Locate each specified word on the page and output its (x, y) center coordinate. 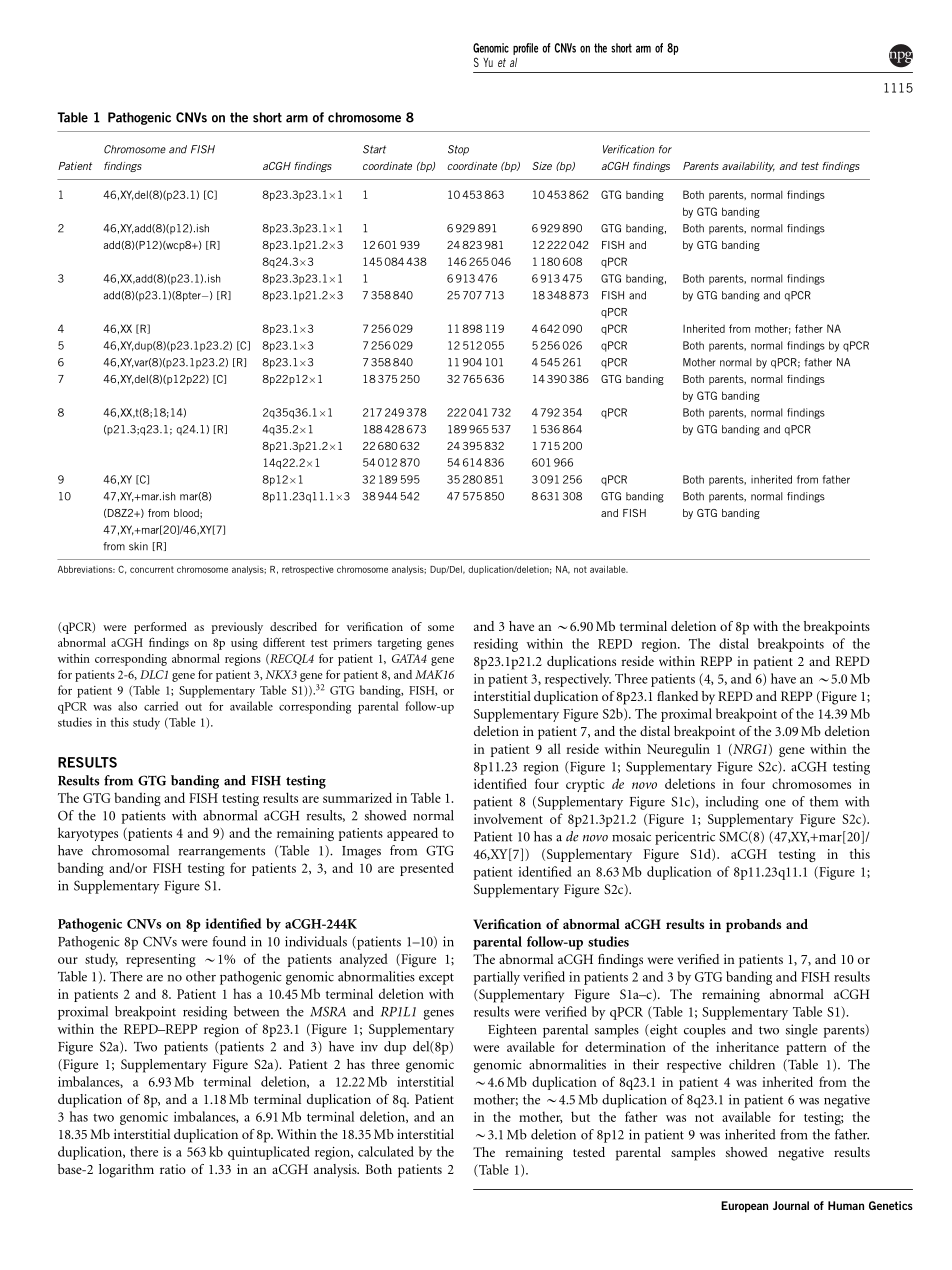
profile (525, 49)
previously (237, 628)
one (775, 803)
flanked (677, 696)
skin (138, 546)
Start (374, 149)
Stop (458, 150)
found (229, 941)
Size (542, 166)
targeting (399, 644)
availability (748, 167)
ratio (173, 1169)
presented (427, 869)
